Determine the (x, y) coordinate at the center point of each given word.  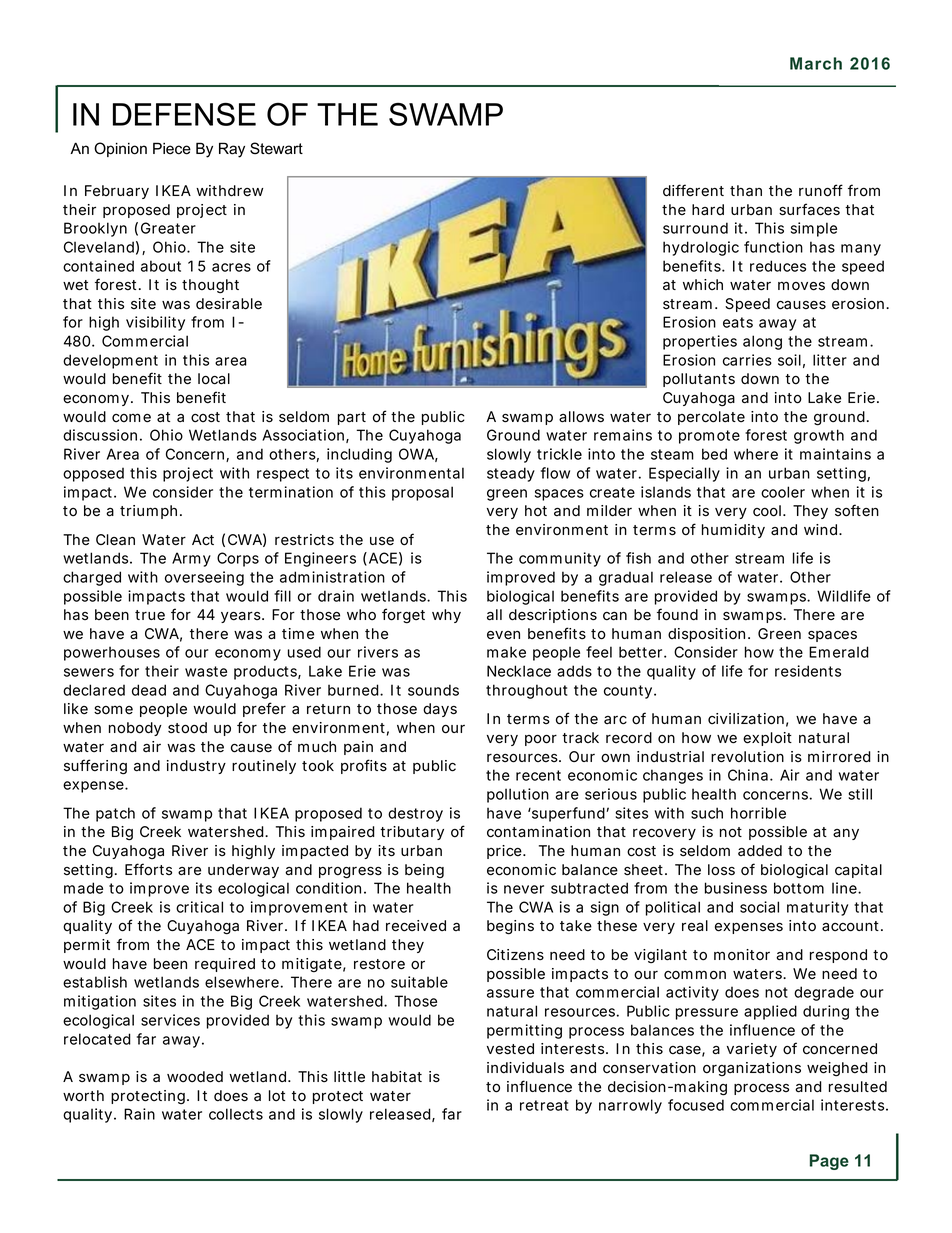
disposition (706, 635)
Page (829, 1162)
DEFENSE (184, 114)
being (424, 871)
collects (236, 1114)
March (816, 63)
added (760, 851)
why (446, 616)
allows (581, 417)
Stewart (276, 148)
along (762, 342)
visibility (155, 323)
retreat (544, 1105)
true (150, 615)
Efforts (148, 869)
